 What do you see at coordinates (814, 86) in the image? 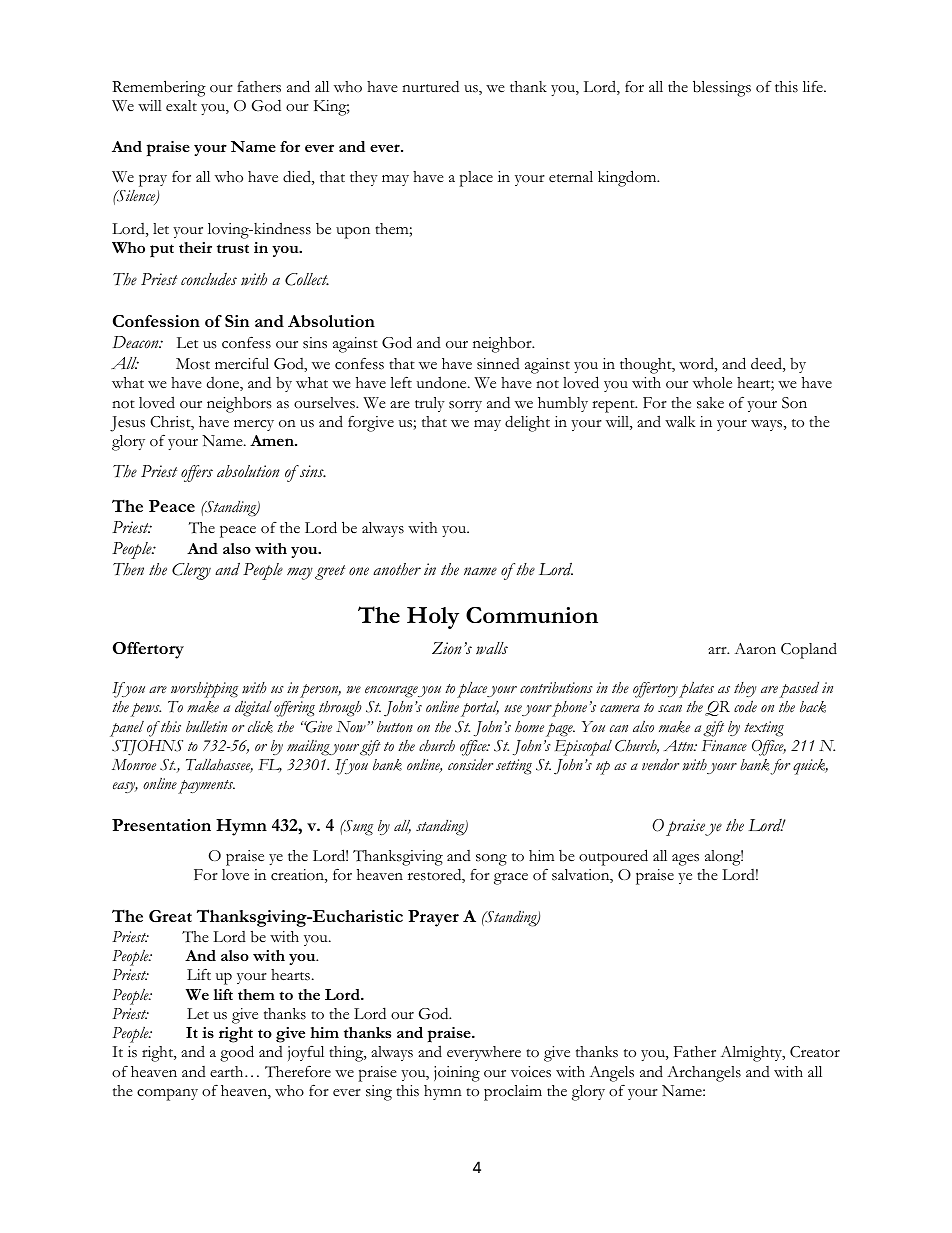
I see `life` at bounding box center [814, 86].
